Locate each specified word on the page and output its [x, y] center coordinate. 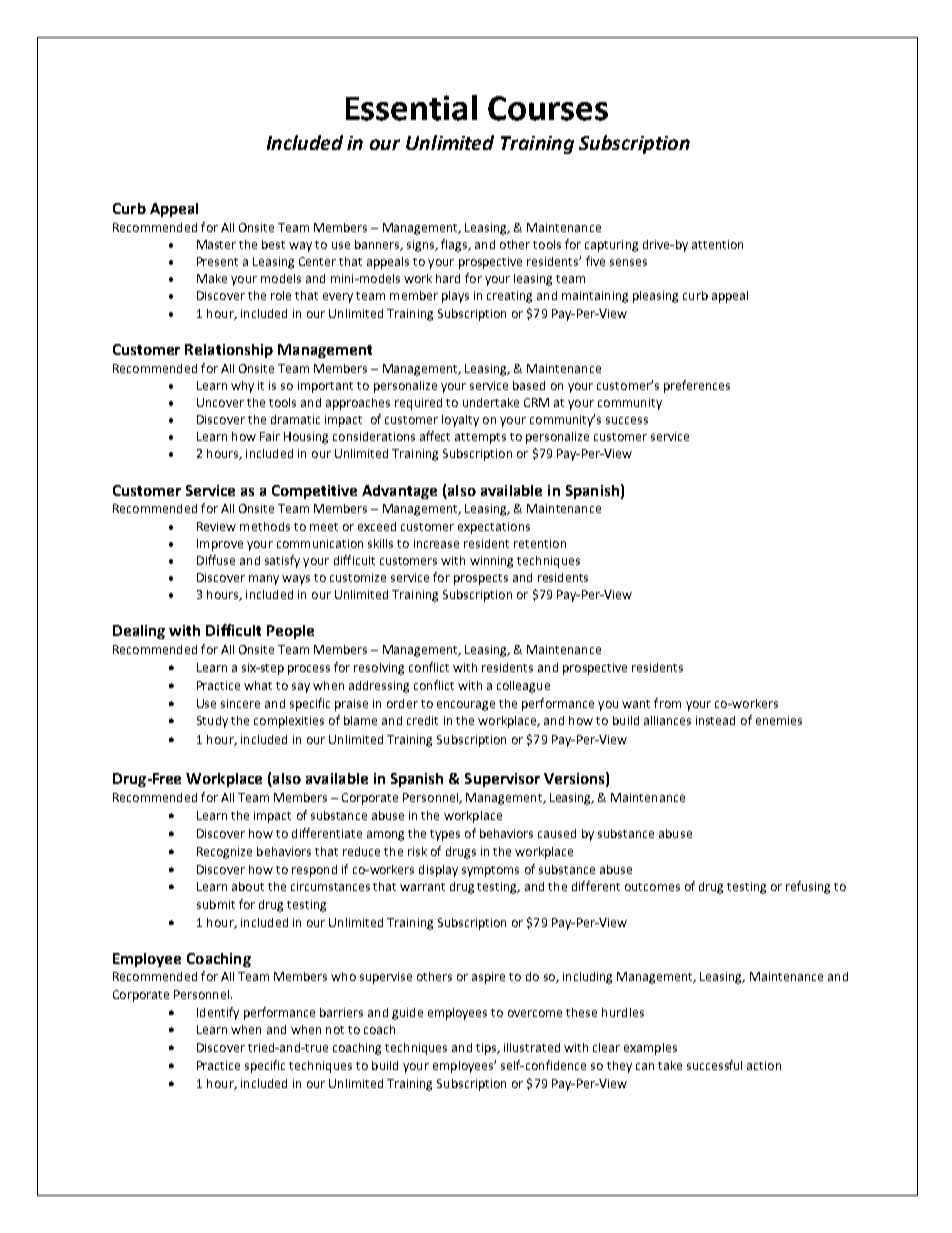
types [445, 835]
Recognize [224, 853]
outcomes [652, 887]
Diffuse [216, 560]
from [667, 703]
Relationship [229, 351]
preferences [697, 386]
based [529, 385]
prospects [481, 579]
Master [216, 244]
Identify [218, 1013]
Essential [411, 108]
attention [717, 244]
